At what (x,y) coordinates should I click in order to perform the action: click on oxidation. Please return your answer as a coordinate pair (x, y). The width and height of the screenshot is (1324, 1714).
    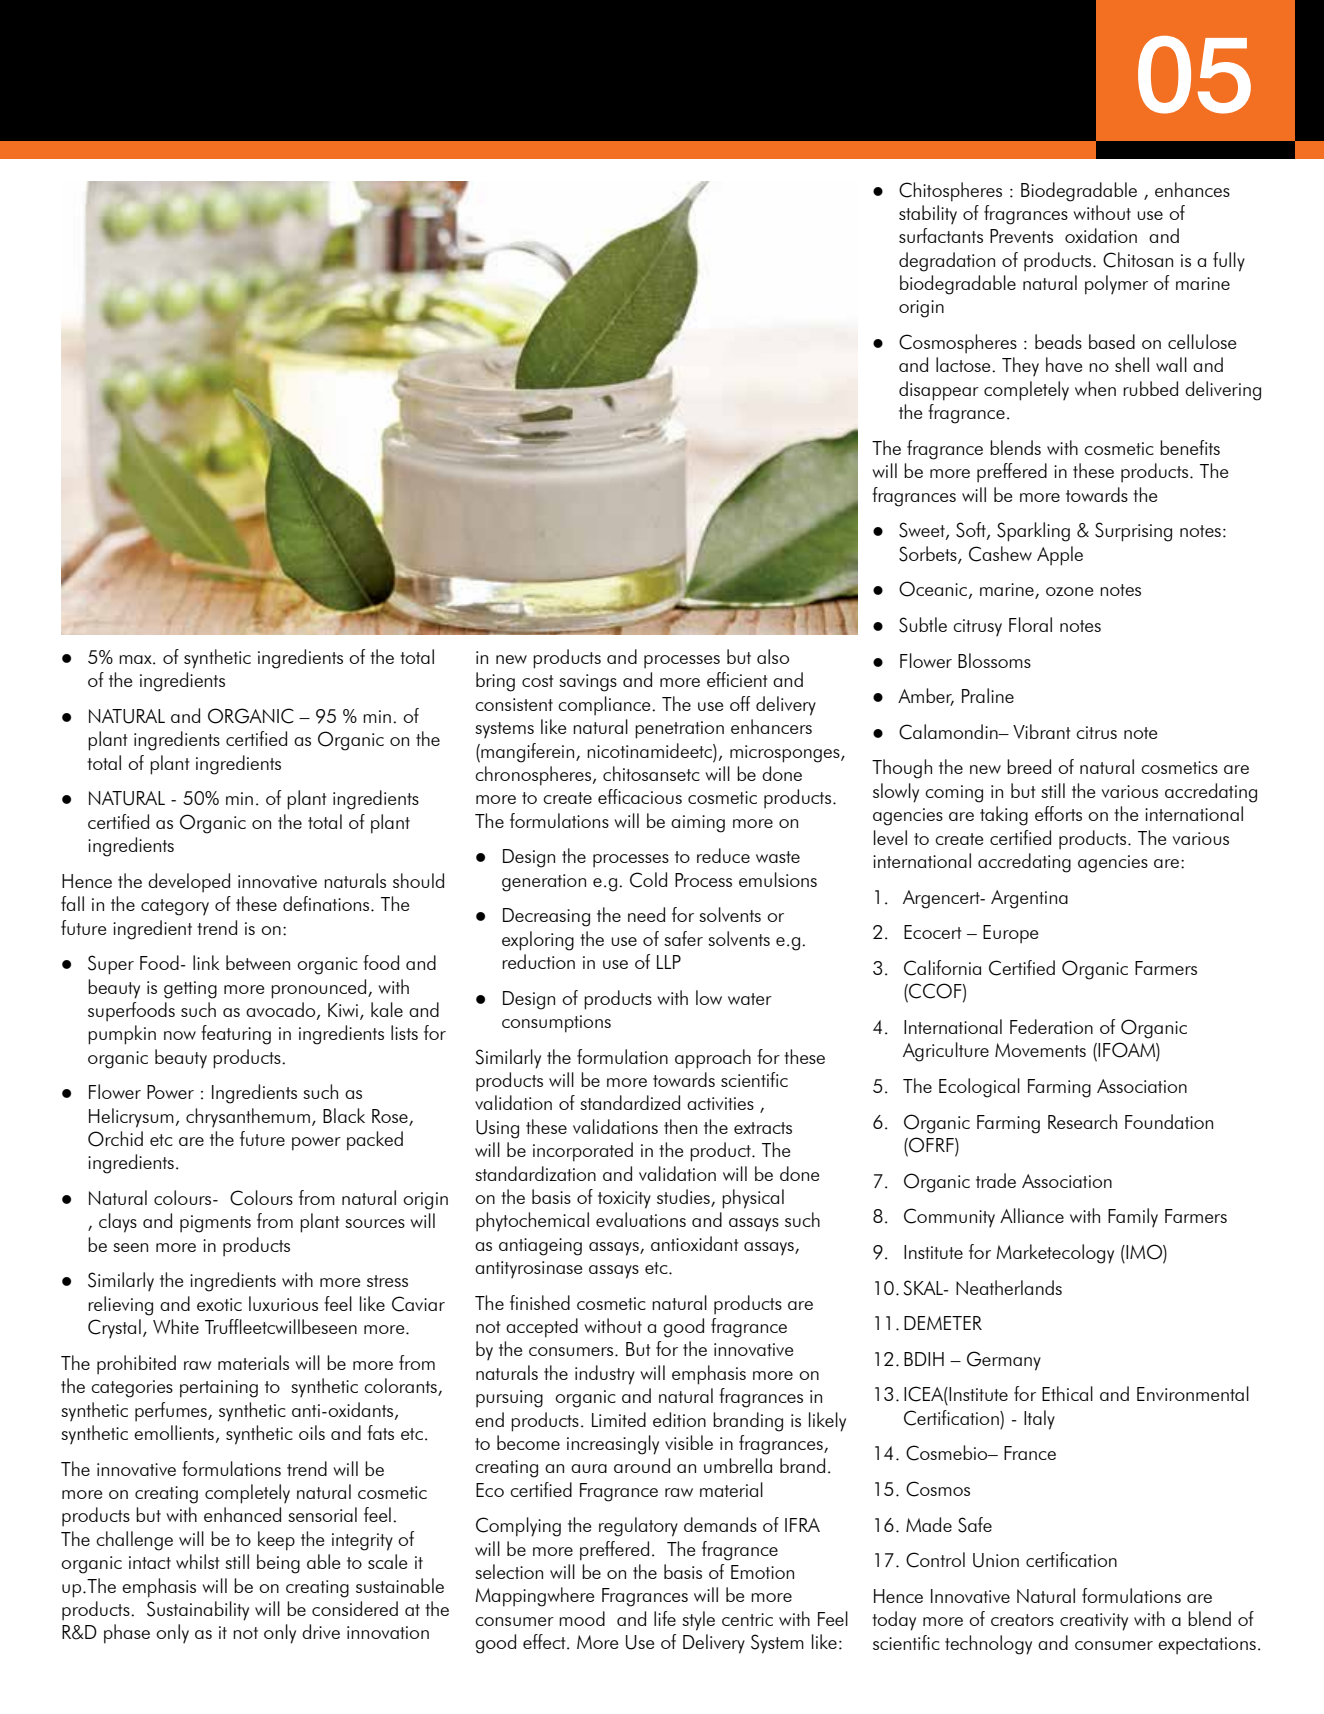
    Looking at the image, I should click on (1101, 235).
